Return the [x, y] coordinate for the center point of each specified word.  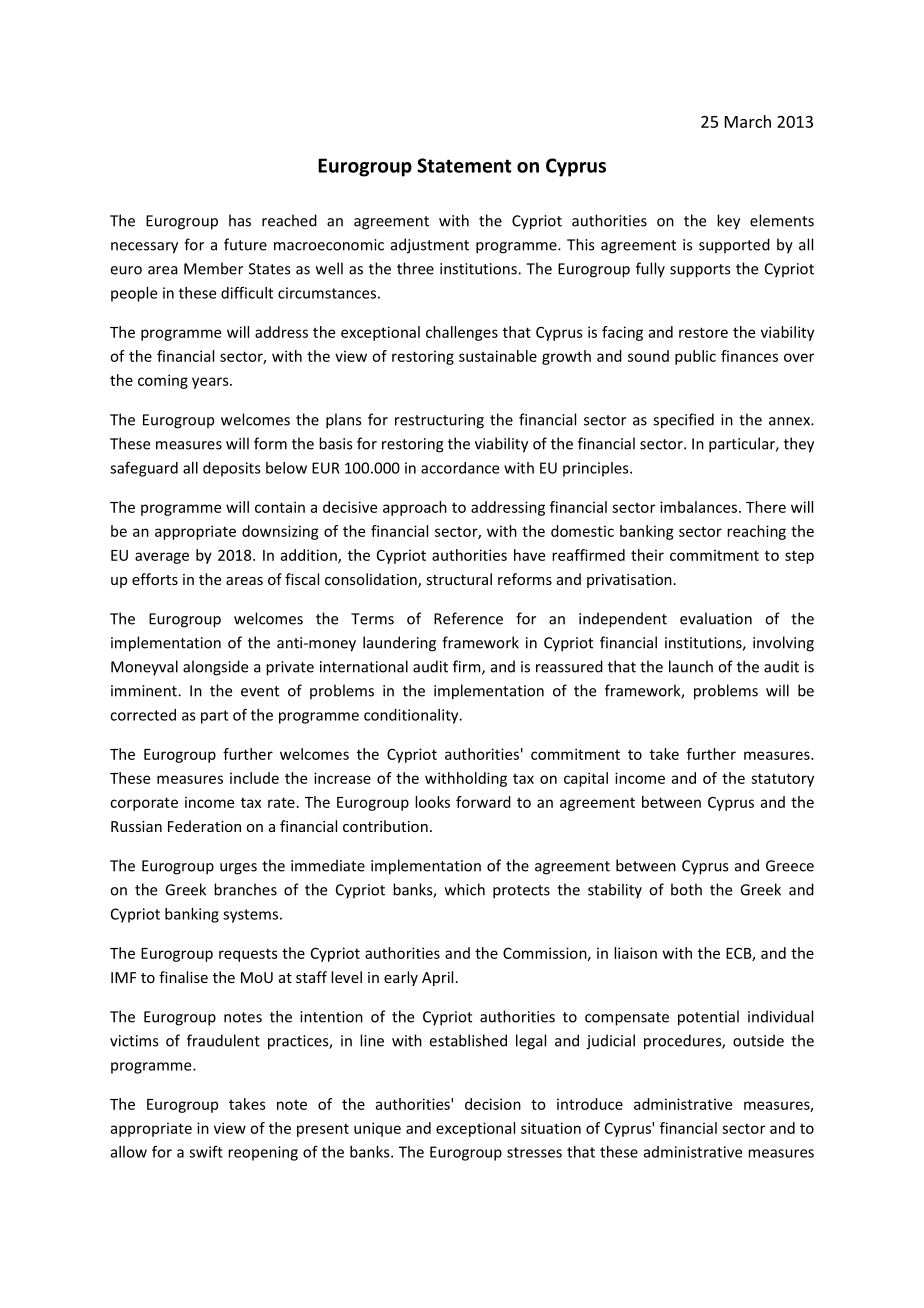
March [748, 121]
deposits [232, 469]
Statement [464, 165]
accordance [460, 468]
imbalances [698, 507]
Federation [204, 826]
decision [493, 1104]
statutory [782, 780]
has [240, 220]
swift [206, 1152]
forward [483, 802]
